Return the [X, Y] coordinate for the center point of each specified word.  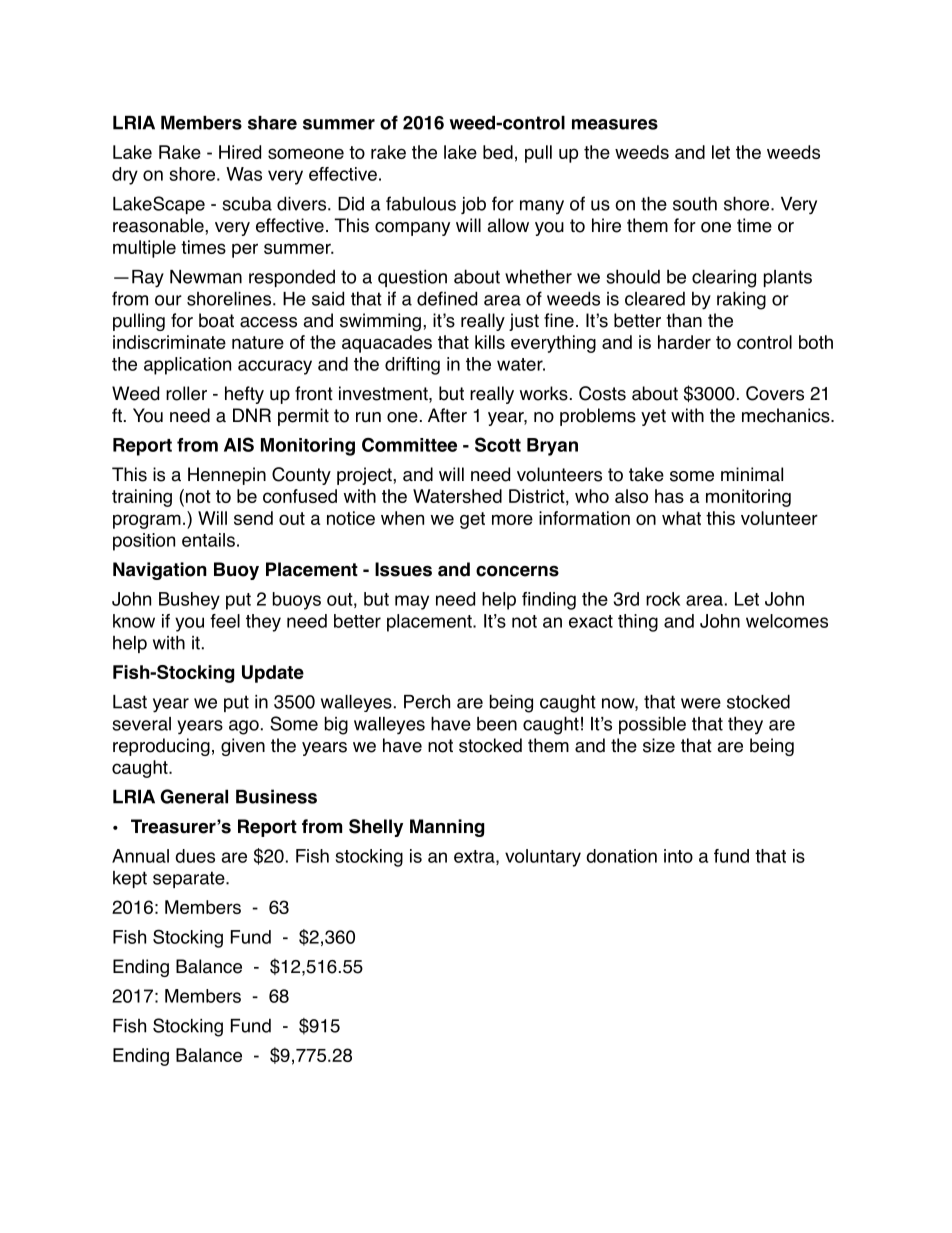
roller [186, 393]
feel [225, 621]
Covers [775, 393]
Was [244, 174]
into [678, 856]
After [447, 415]
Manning [447, 828]
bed [498, 152]
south [695, 203]
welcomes [787, 621]
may [412, 602]
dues [195, 856]
